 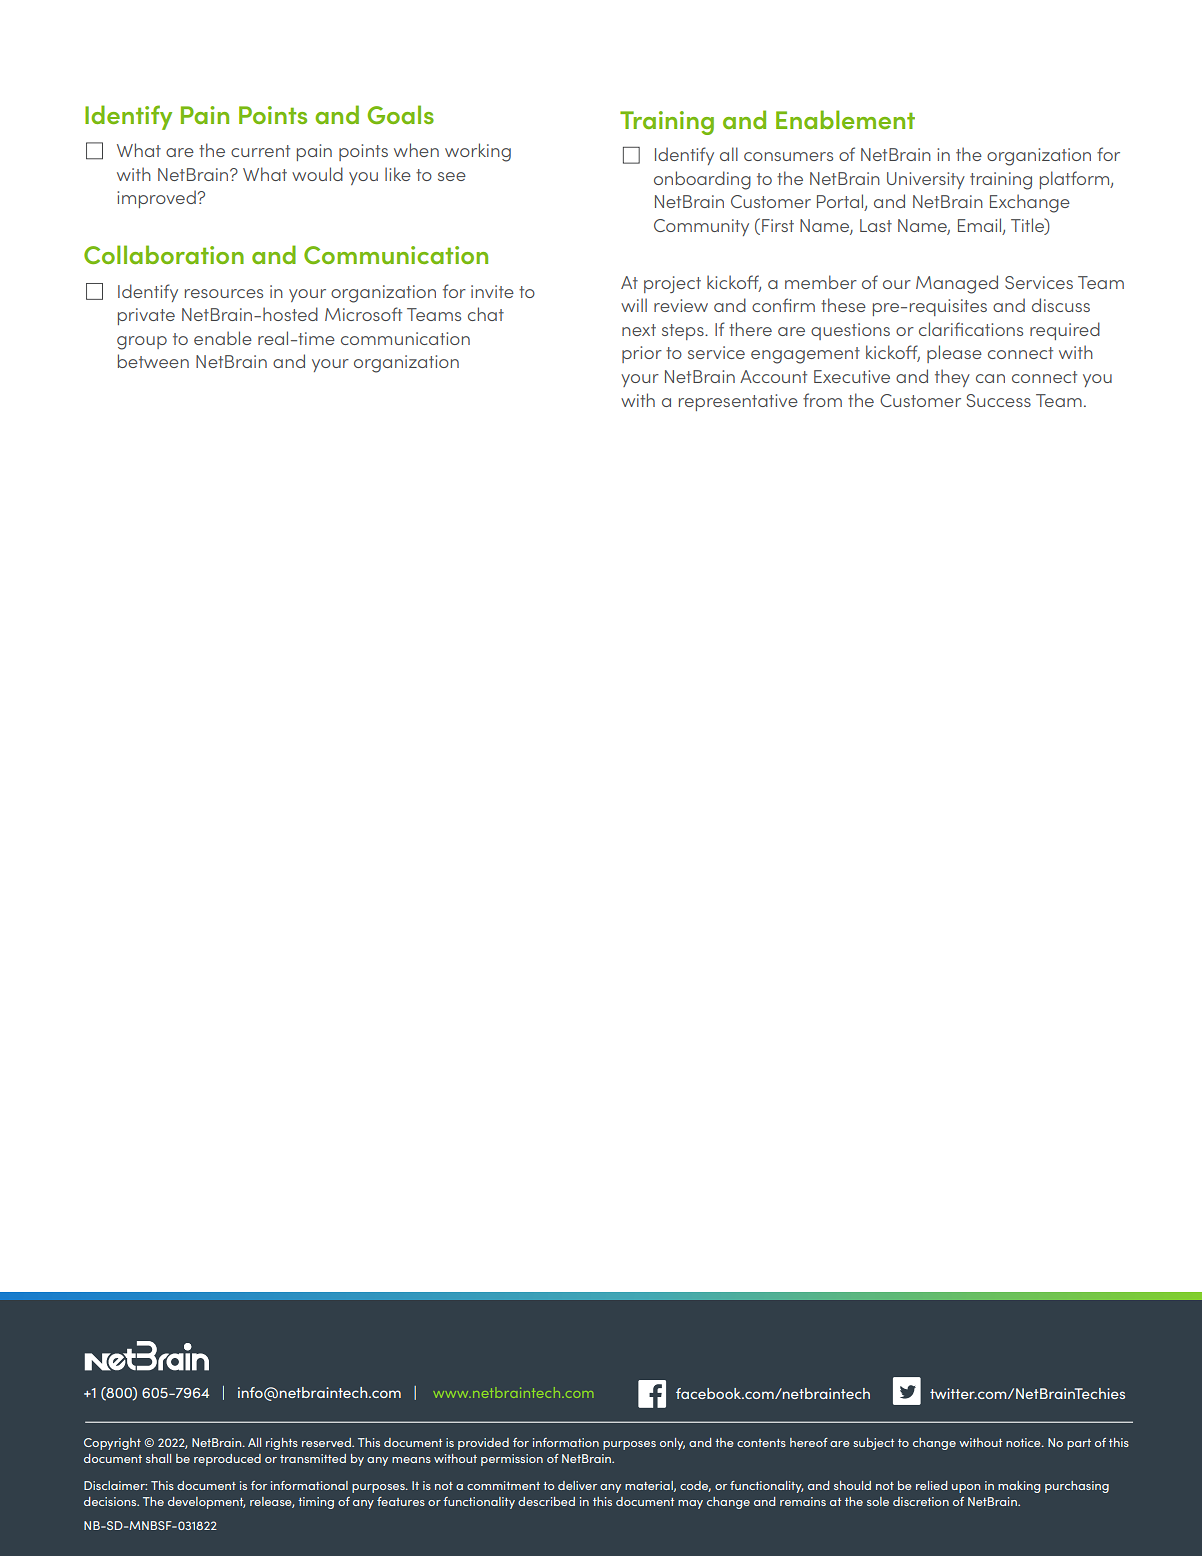 What do you see at coordinates (702, 180) in the screenshot?
I see `onboarding` at bounding box center [702, 180].
